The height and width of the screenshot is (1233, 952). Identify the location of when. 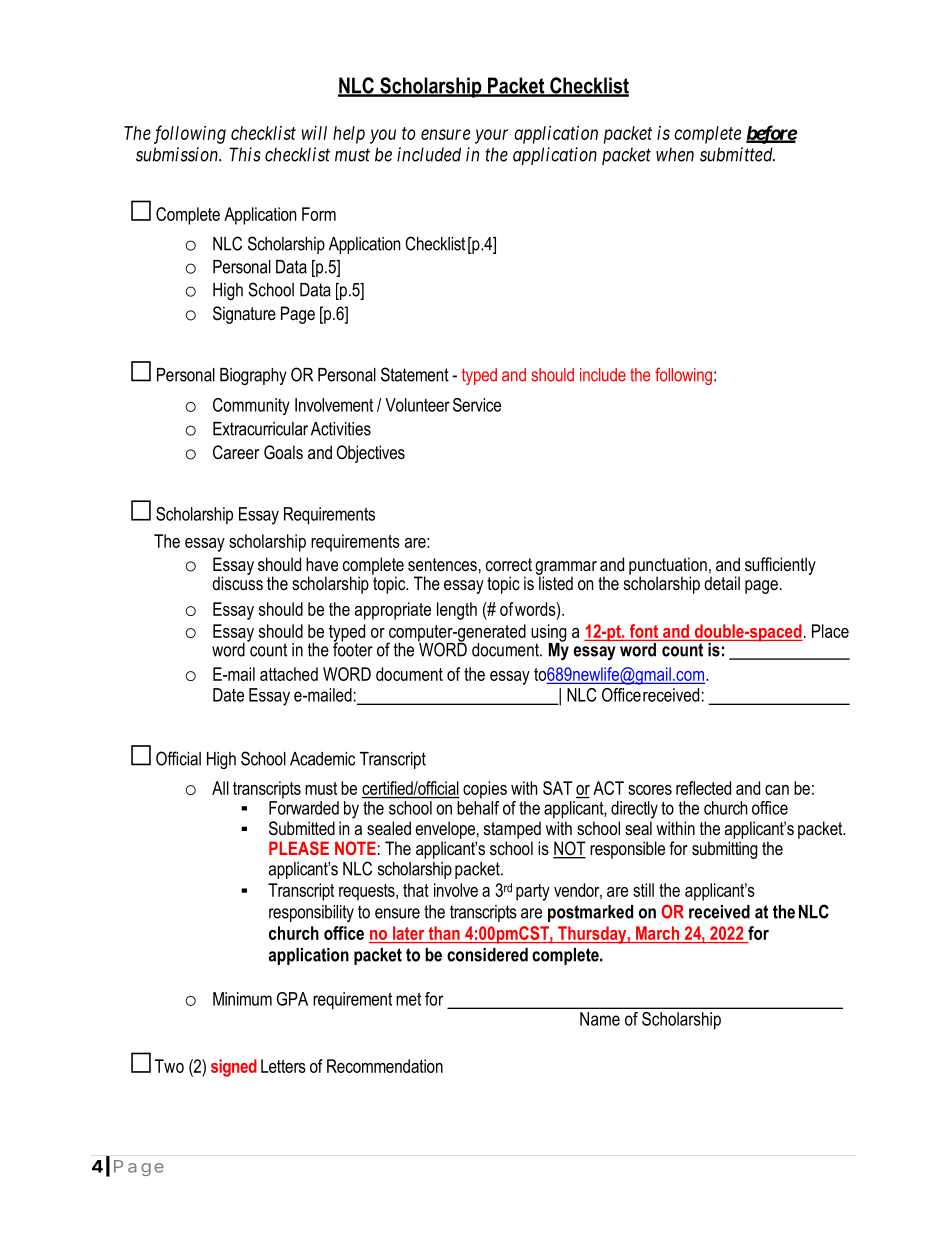
(675, 154).
